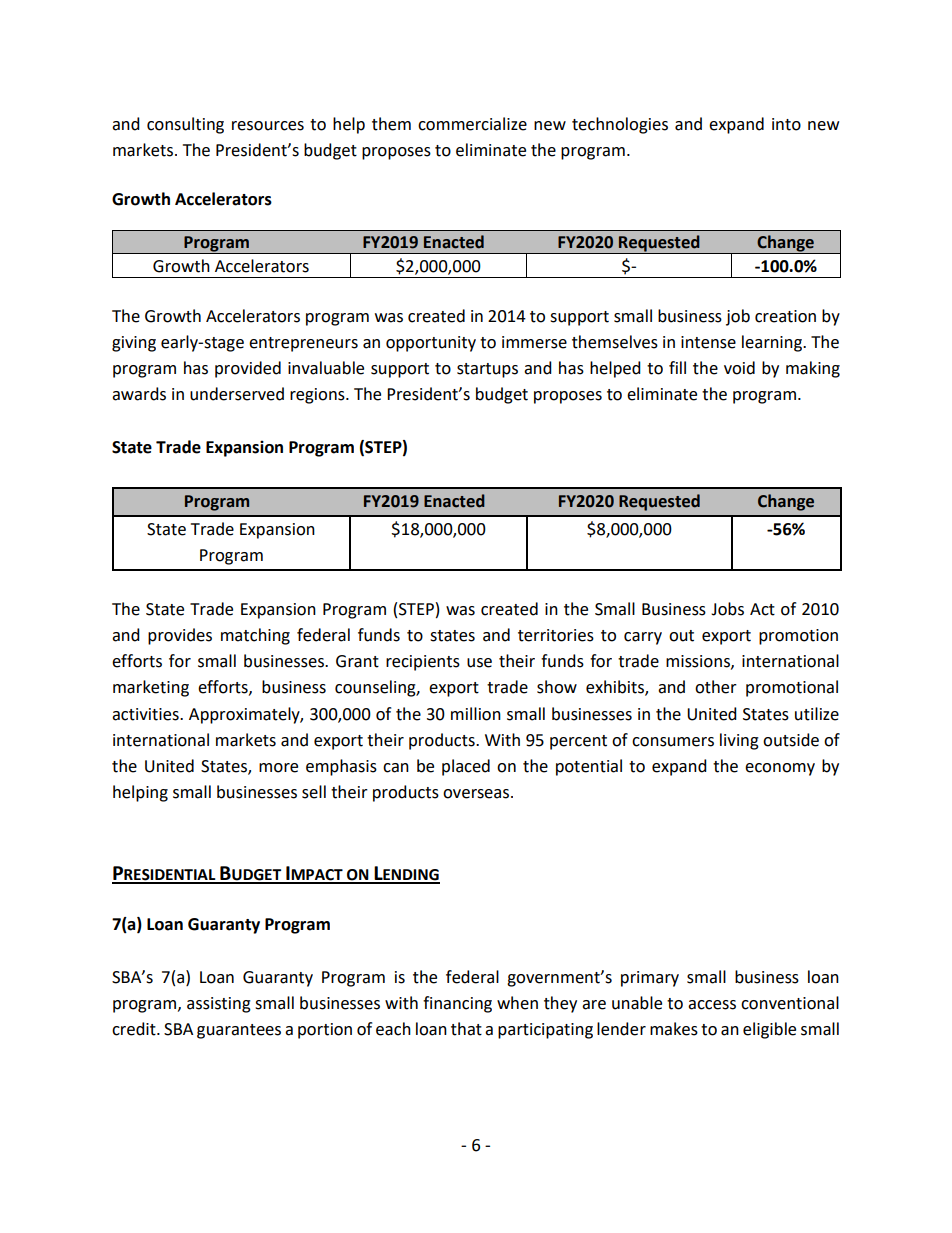 This image has height=1233, width=952. Describe the element at coordinates (180, 636) in the image. I see `provides` at that location.
